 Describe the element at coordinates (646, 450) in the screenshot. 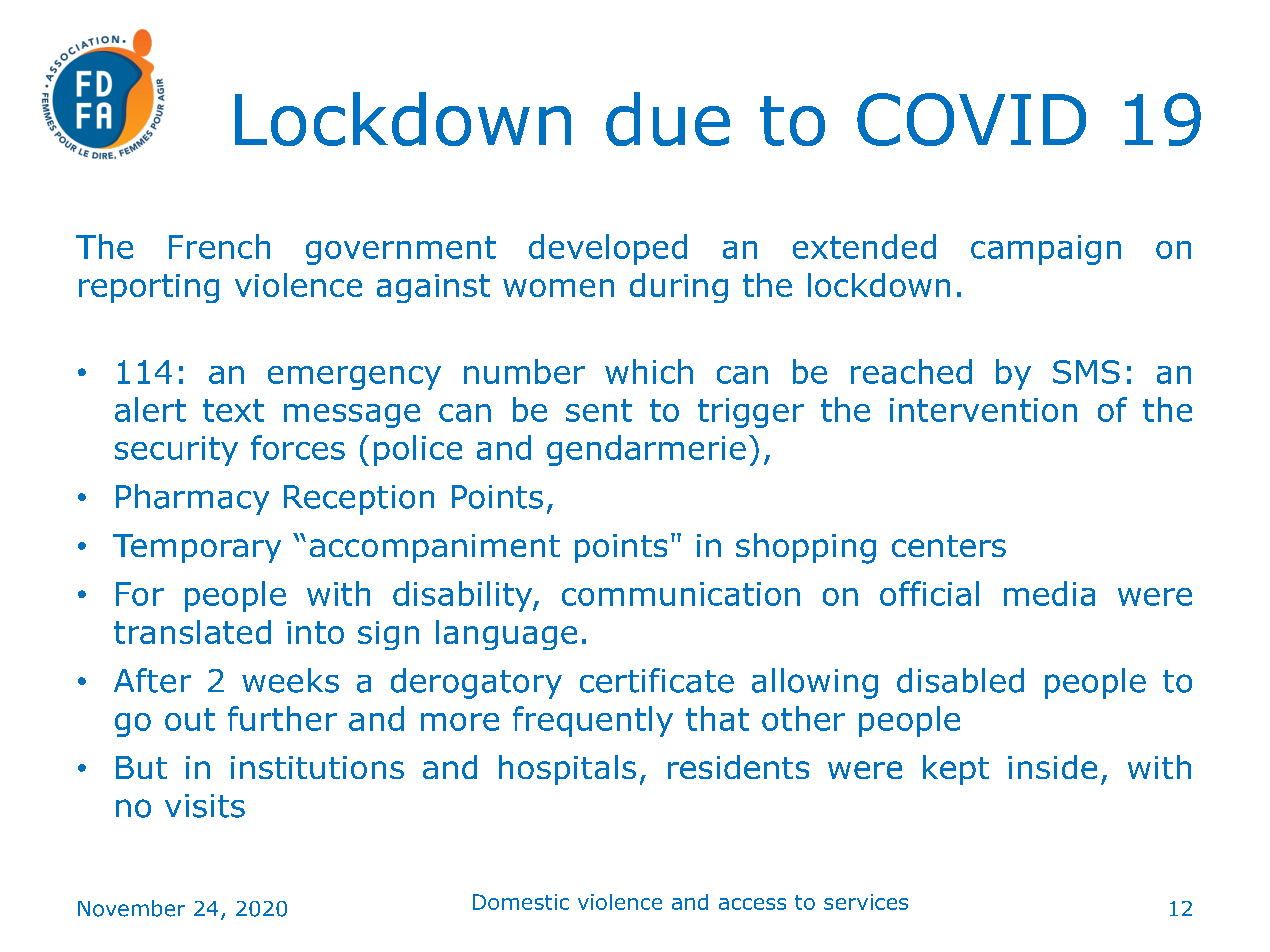

I see `gendarmerie` at that location.
